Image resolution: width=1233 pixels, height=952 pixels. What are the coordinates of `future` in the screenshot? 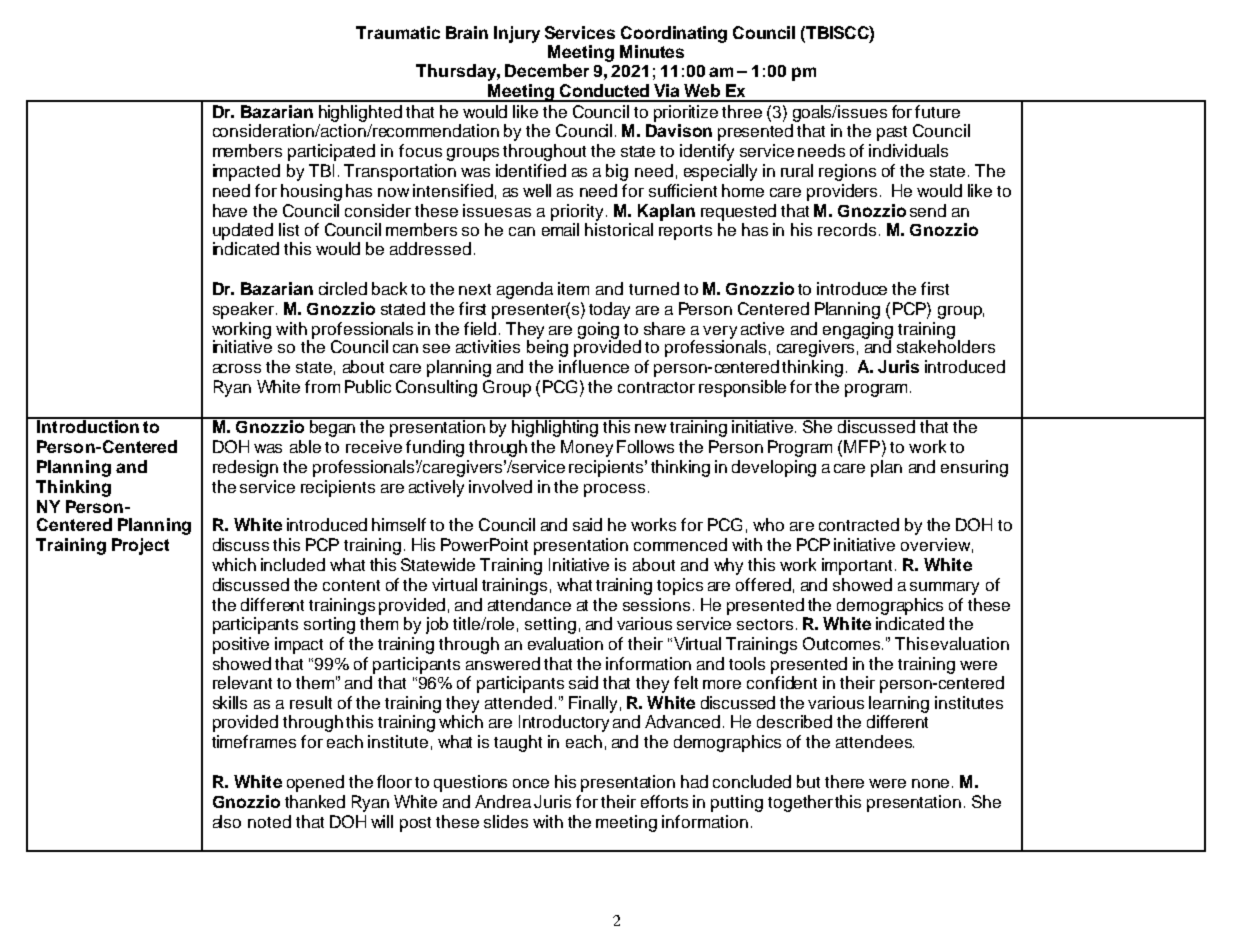 It's located at (937, 111).
